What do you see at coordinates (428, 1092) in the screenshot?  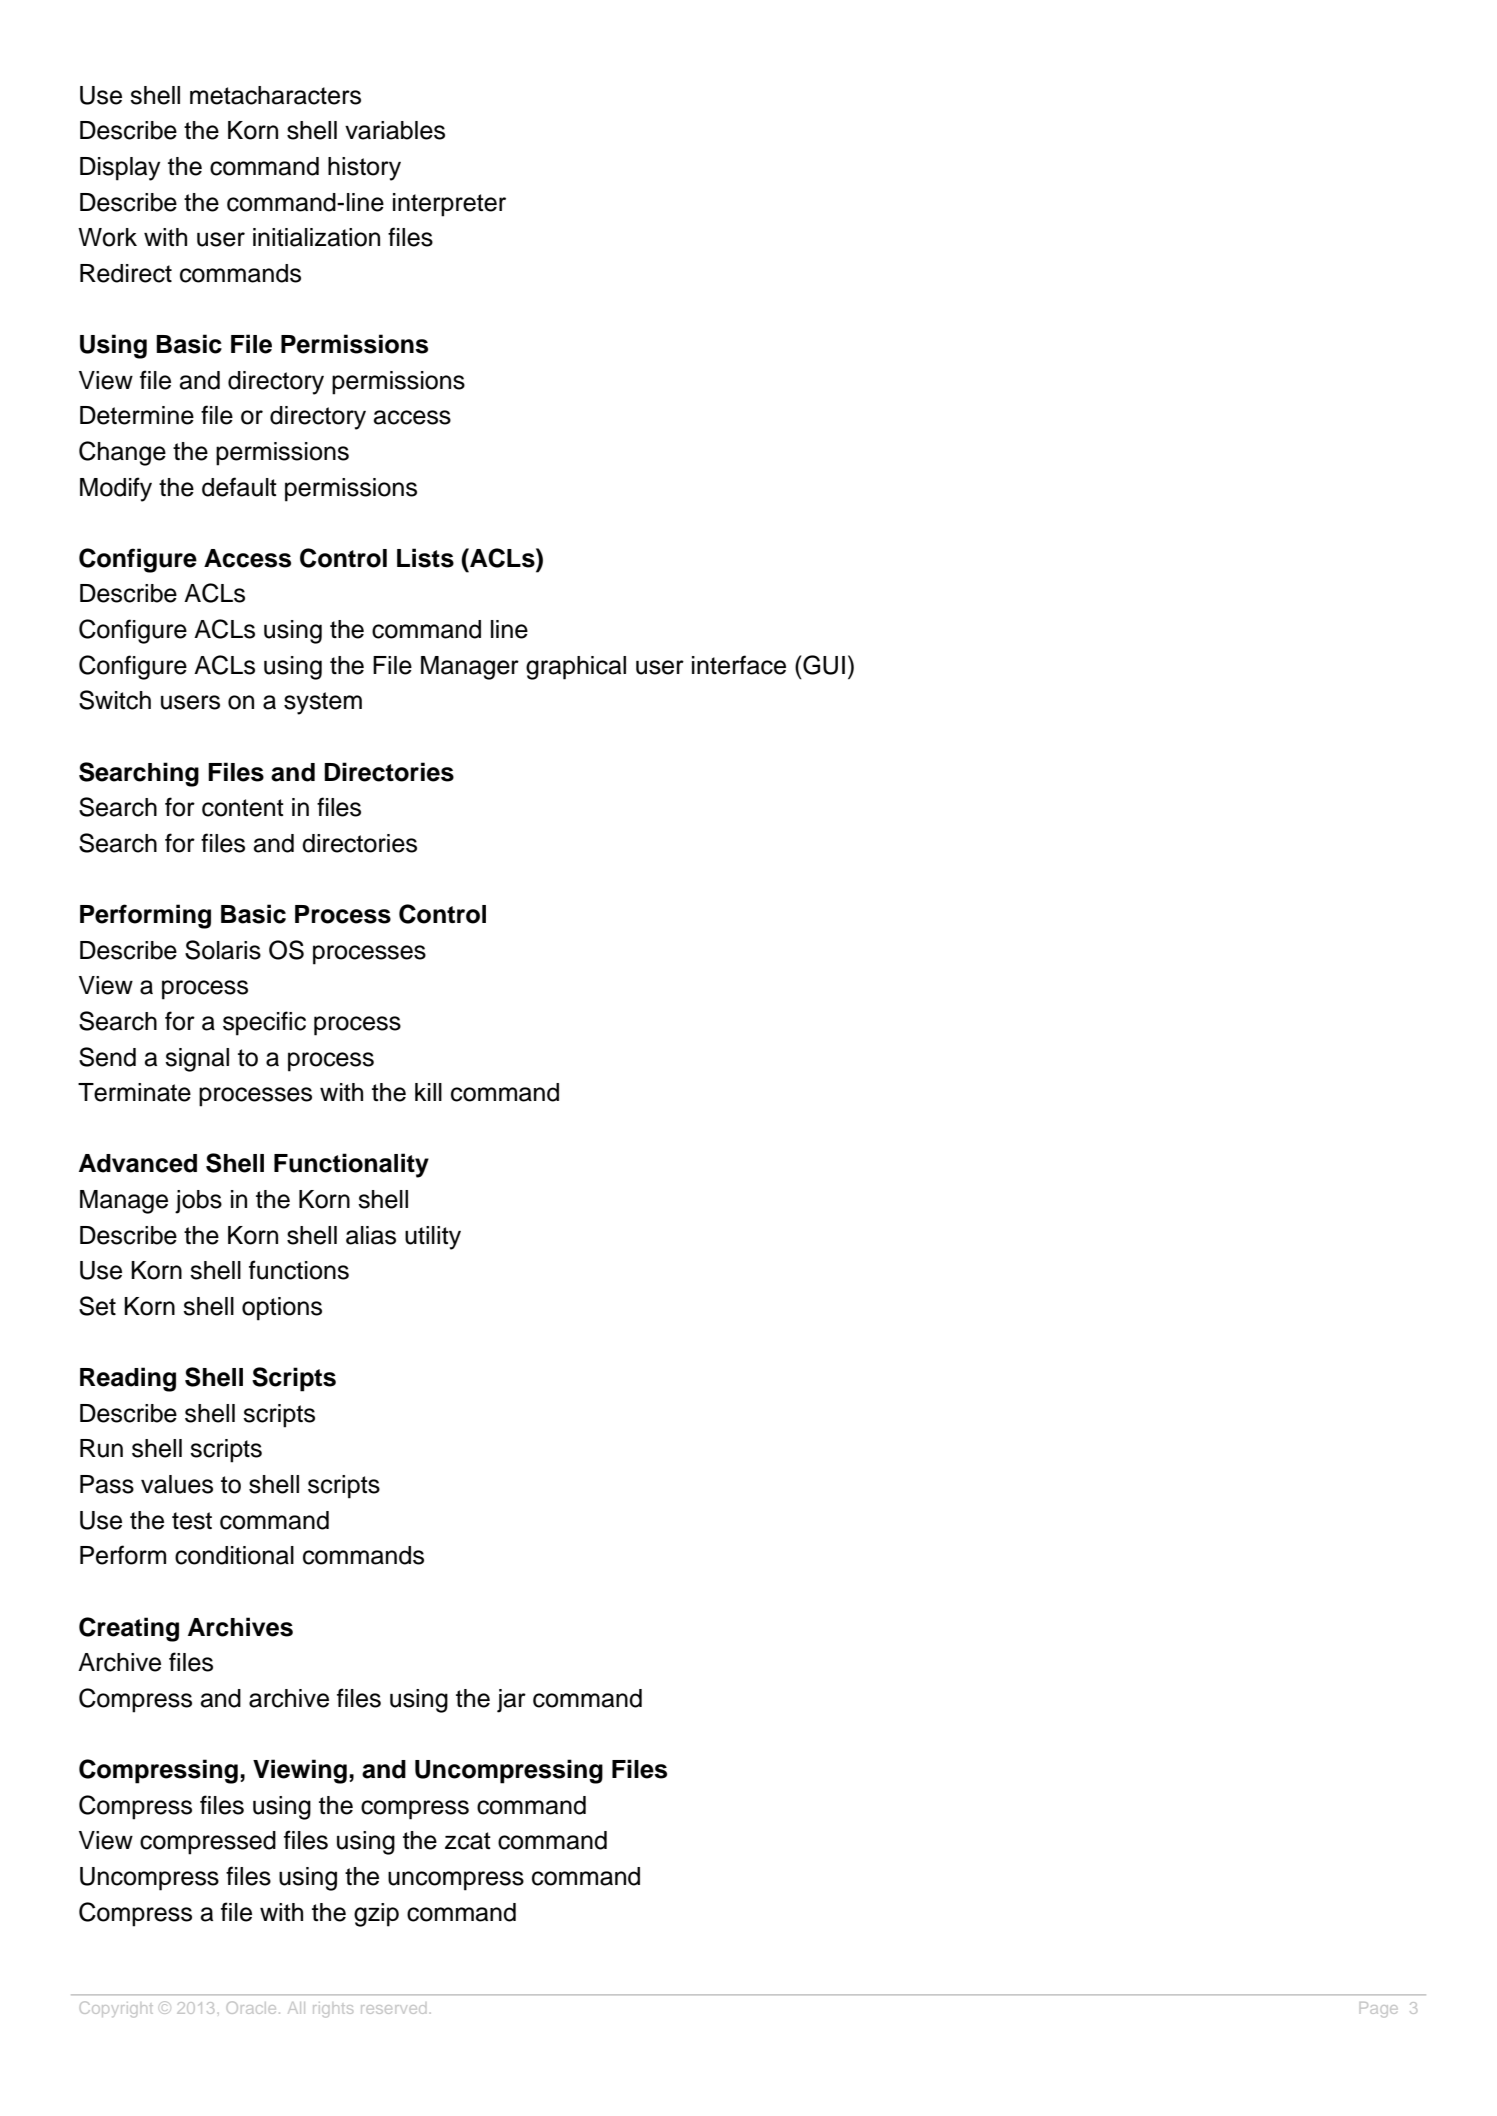 I see `kill` at bounding box center [428, 1092].
